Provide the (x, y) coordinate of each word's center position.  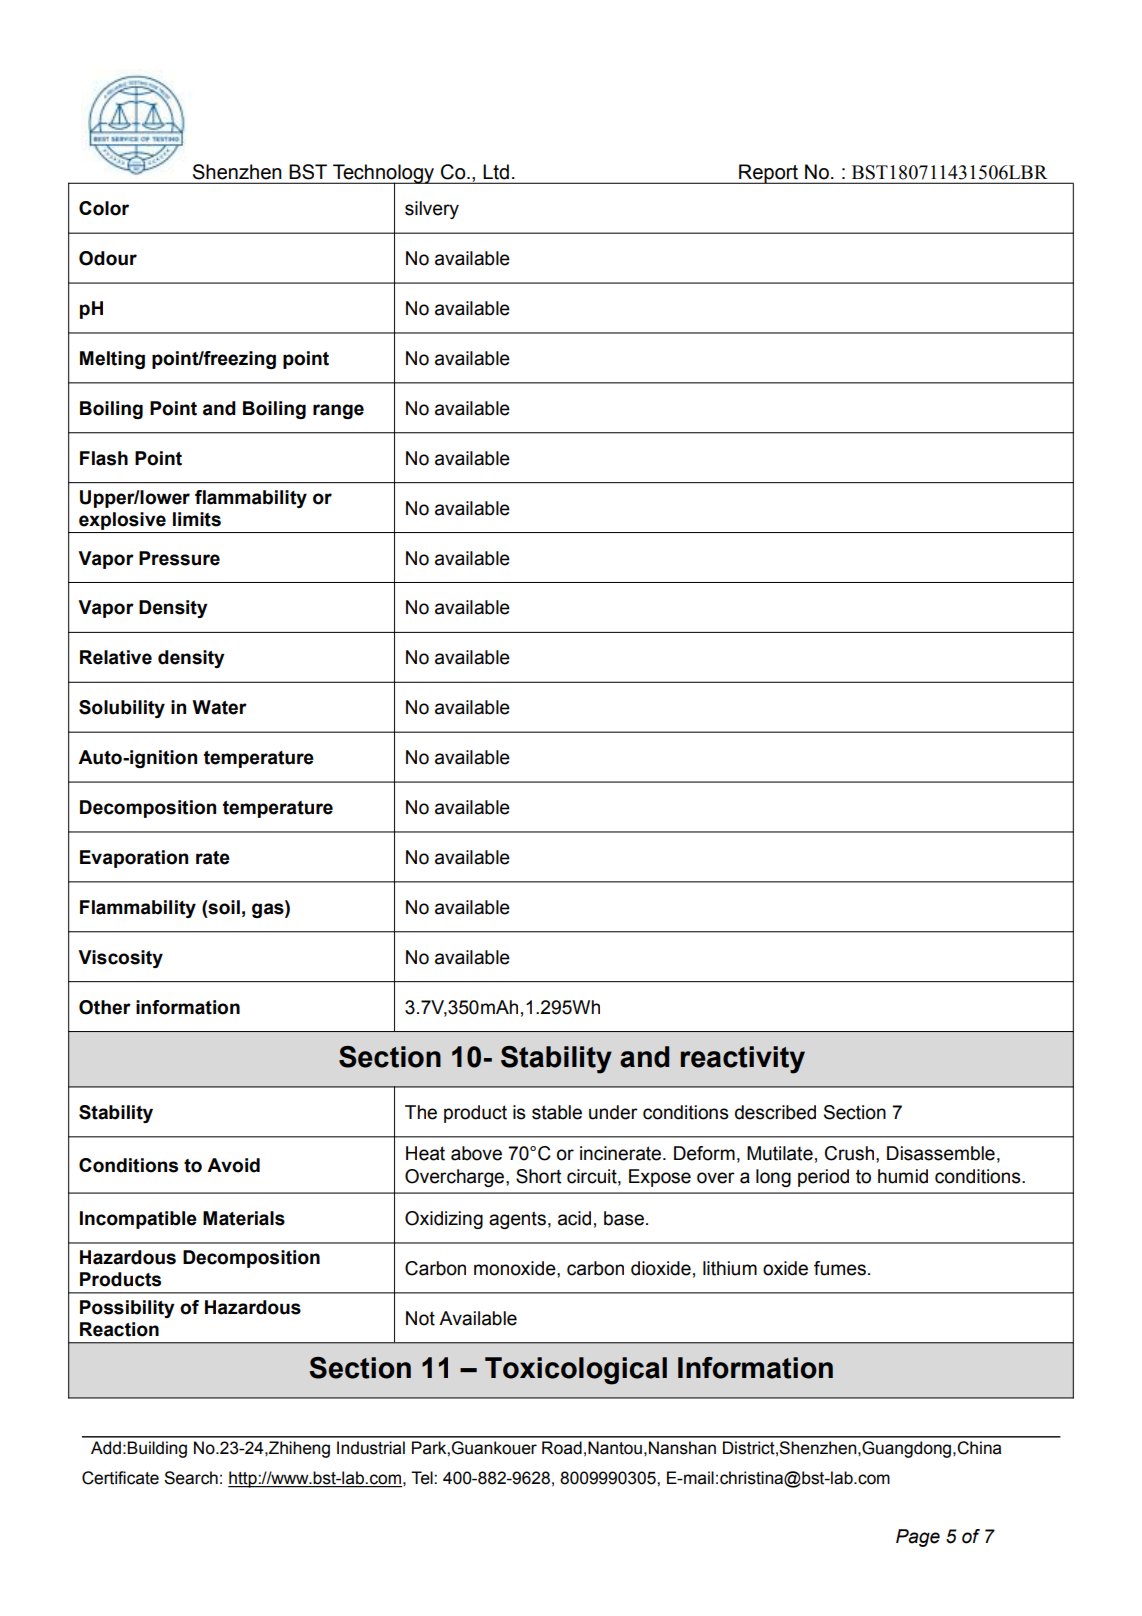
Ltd (496, 172)
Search (191, 1478)
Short (538, 1176)
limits (197, 519)
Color (104, 208)
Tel (423, 1478)
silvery (432, 210)
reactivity (743, 1060)
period (823, 1178)
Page (918, 1538)
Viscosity (120, 959)
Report (768, 174)
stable (557, 1112)
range (338, 411)
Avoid (233, 1165)
